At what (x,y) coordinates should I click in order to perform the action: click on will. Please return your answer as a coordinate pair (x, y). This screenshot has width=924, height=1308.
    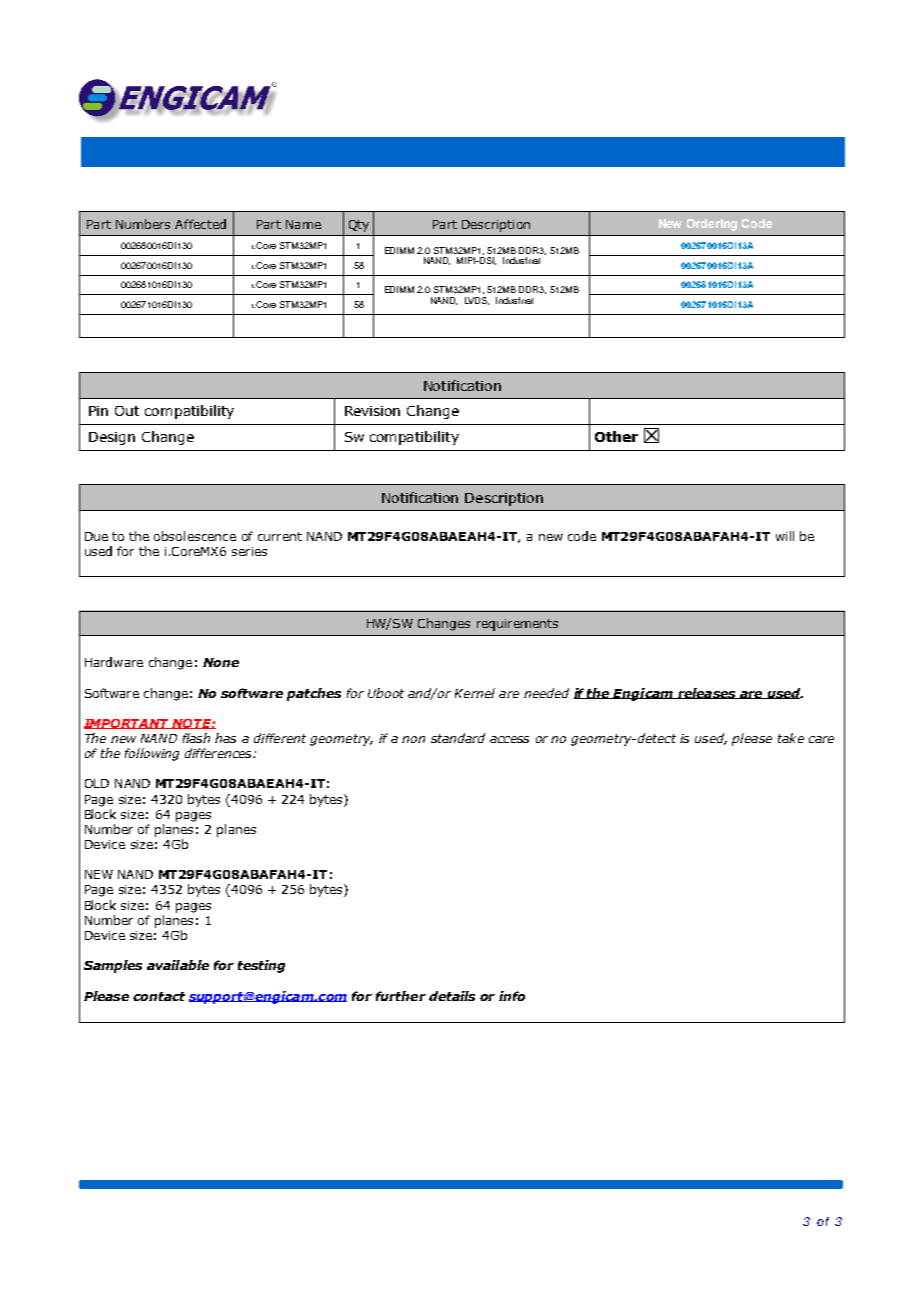
    Looking at the image, I should click on (785, 536).
